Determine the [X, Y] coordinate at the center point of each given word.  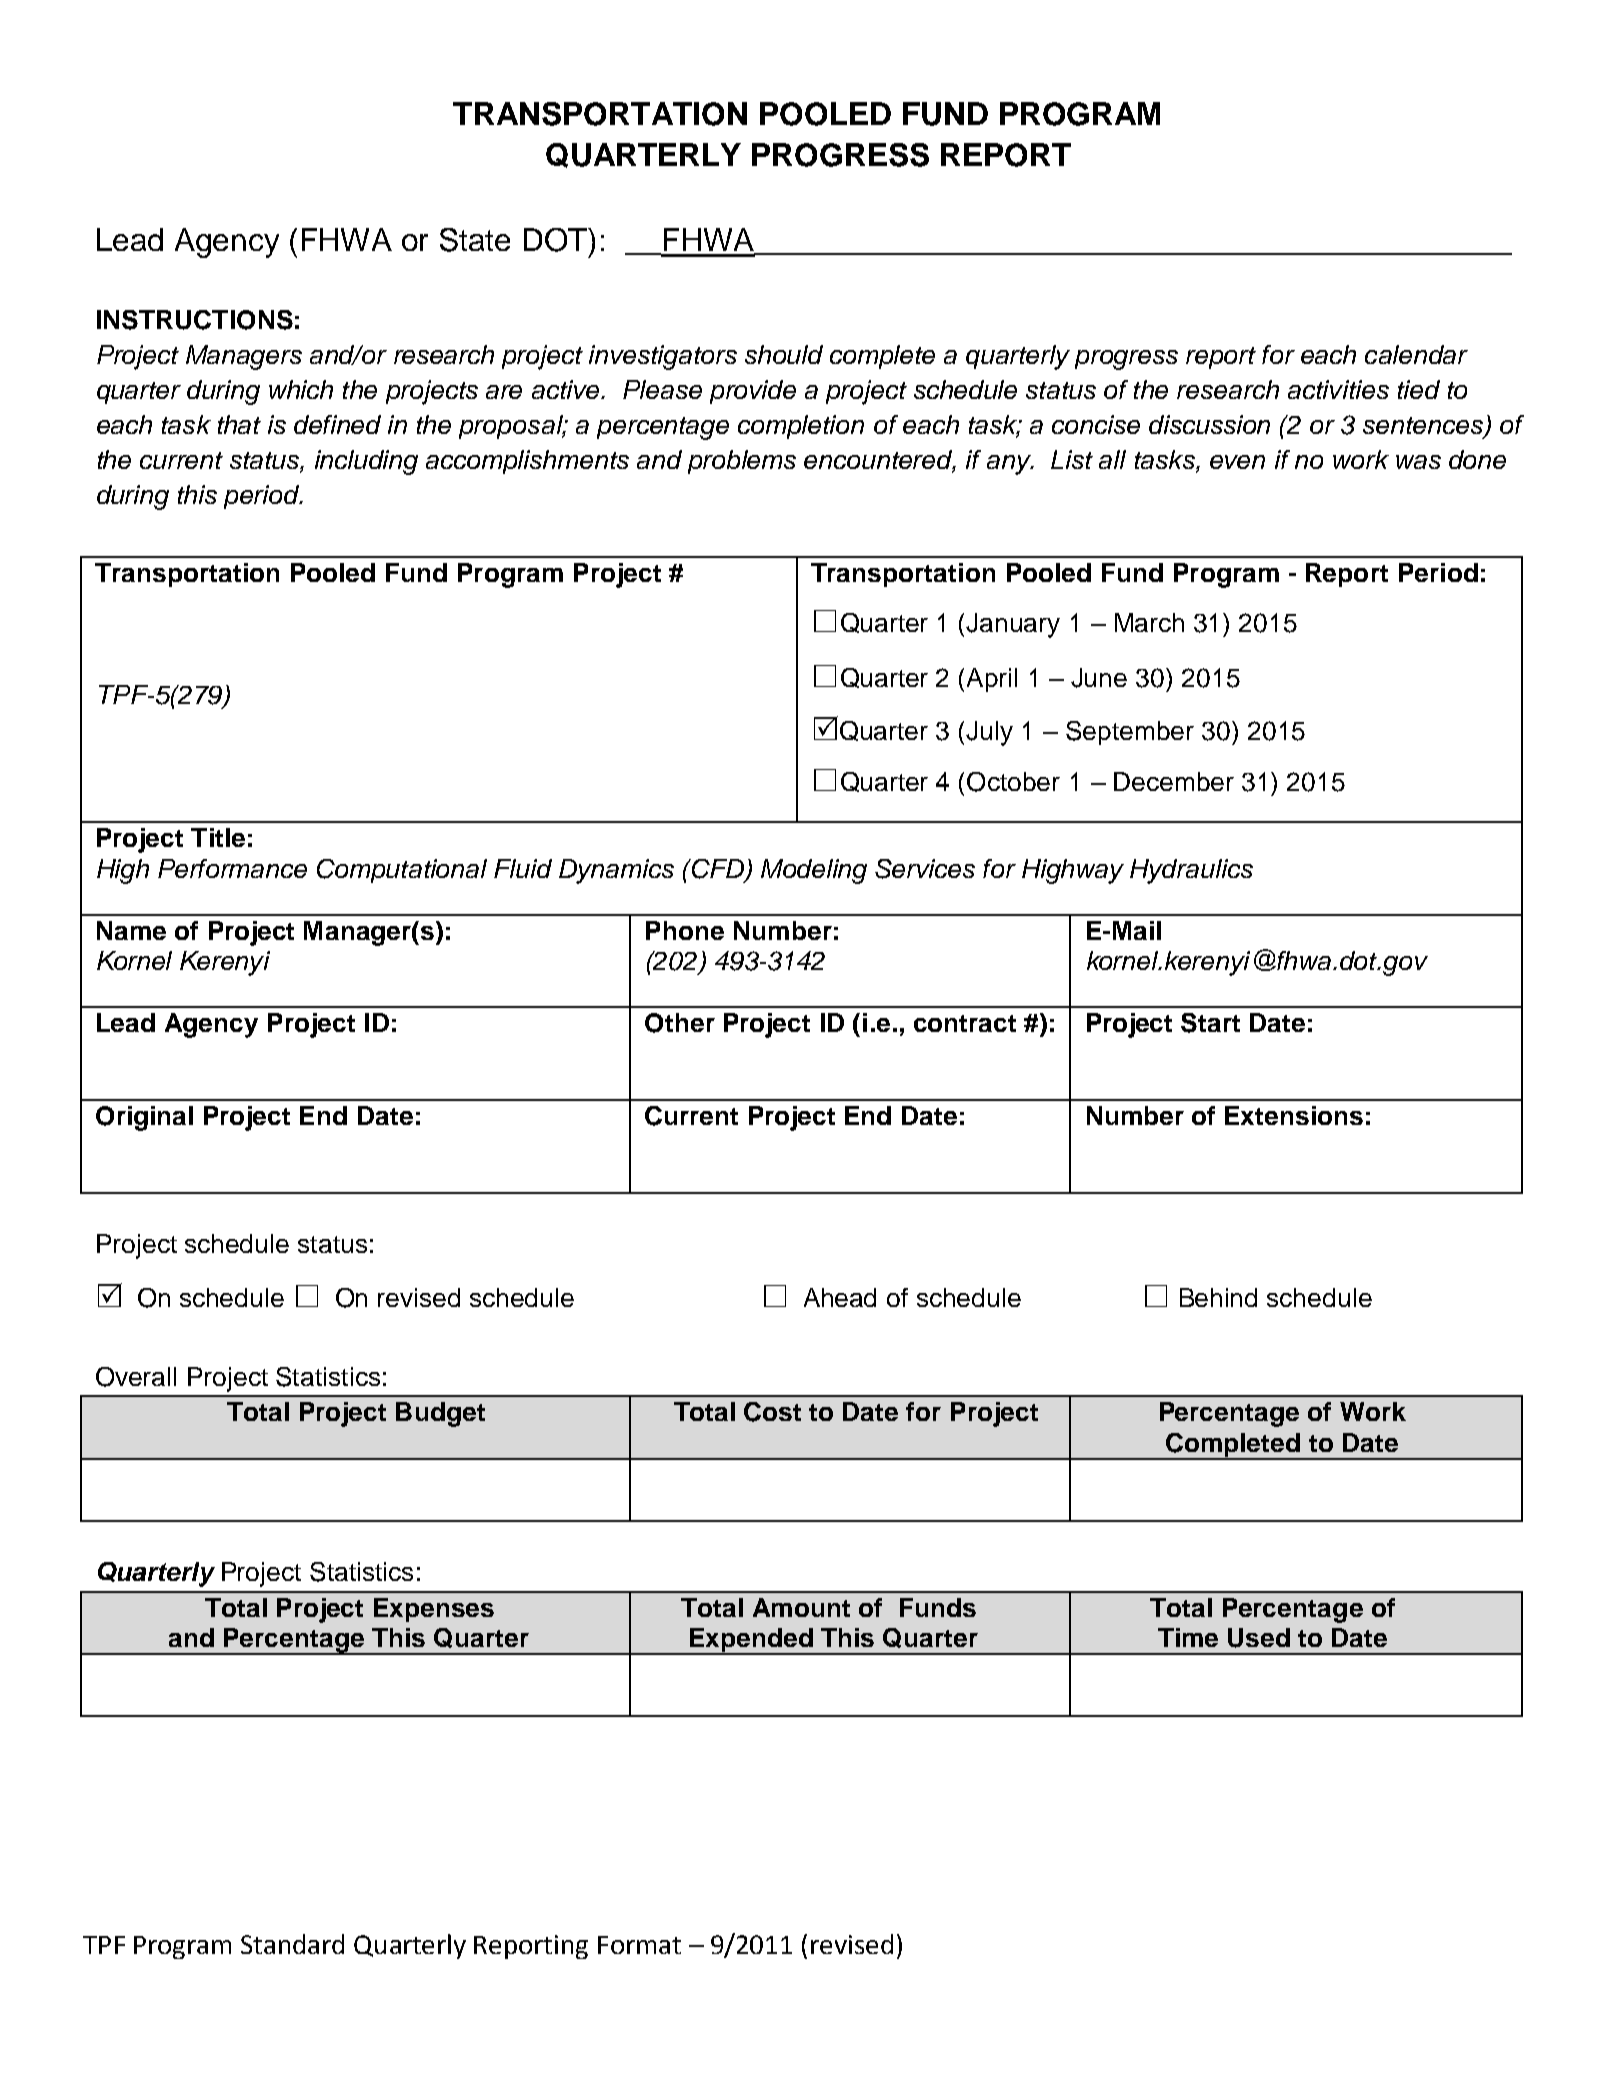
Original [144, 1118]
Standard [292, 1944]
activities [1338, 389]
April [992, 680]
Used [1259, 1638]
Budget [440, 1414]
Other [680, 1023]
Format [639, 1945]
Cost [772, 1412]
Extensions [1294, 1115]
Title [218, 837]
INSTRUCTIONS [195, 320]
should [784, 354]
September [1130, 733]
